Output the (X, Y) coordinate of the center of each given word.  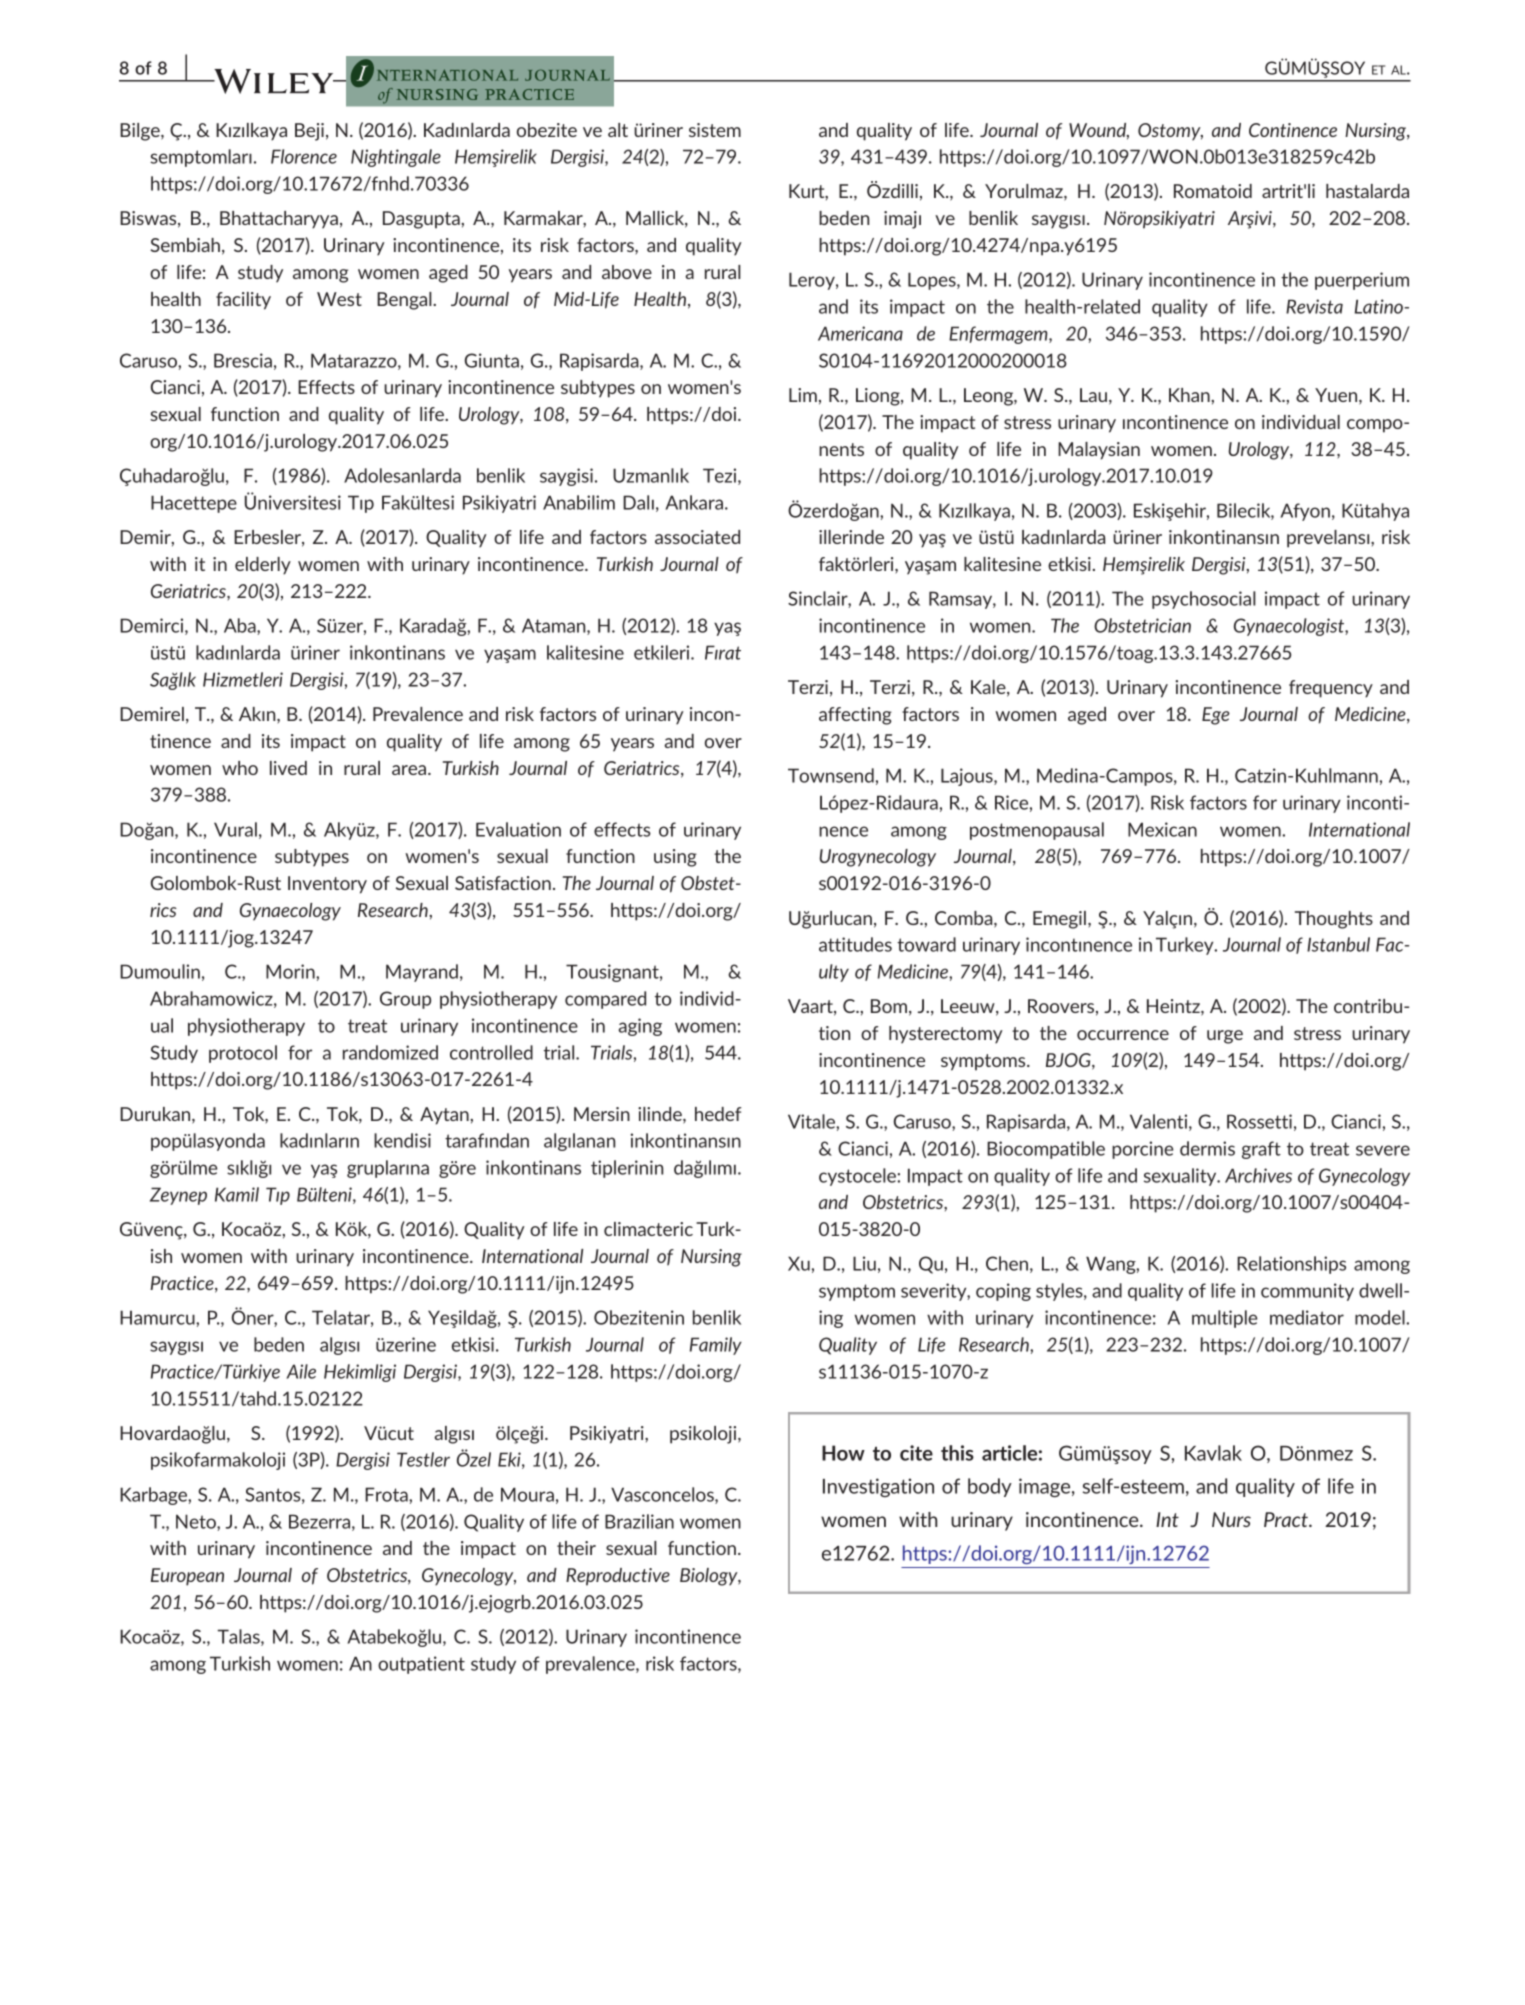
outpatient (421, 1665)
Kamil (237, 1194)
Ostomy (1170, 132)
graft (1261, 1150)
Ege (1216, 716)
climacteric (648, 1229)
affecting (855, 716)
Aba (241, 626)
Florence (304, 156)
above (627, 272)
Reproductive (618, 1577)
